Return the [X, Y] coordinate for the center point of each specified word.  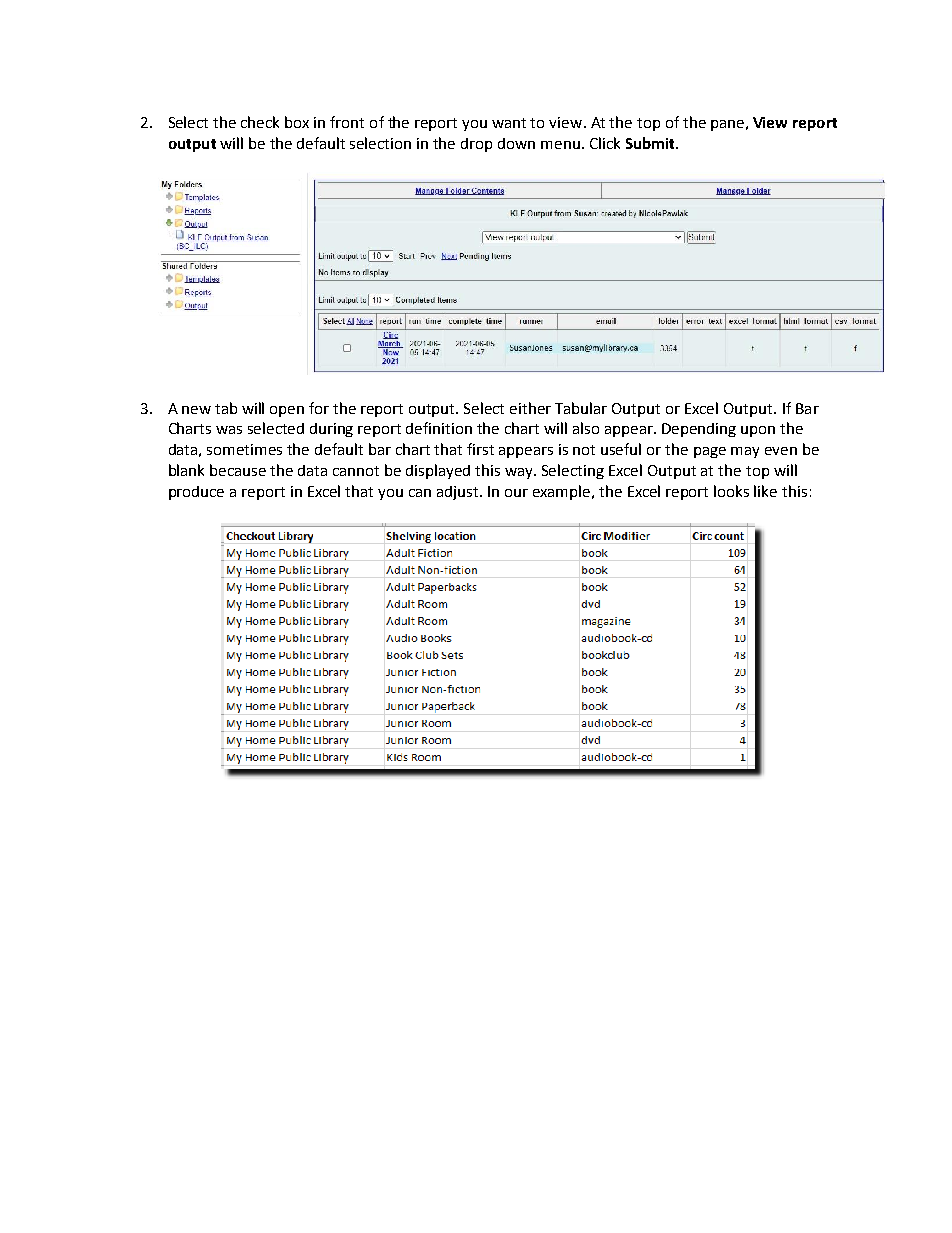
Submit [651, 143]
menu [560, 145]
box [297, 122]
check [260, 122]
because [238, 470]
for [319, 408]
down [516, 143]
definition [439, 428]
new [196, 410]
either [530, 408]
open [287, 411]
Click [605, 143]
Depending [699, 430]
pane [727, 125]
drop [476, 145]
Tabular [581, 408]
